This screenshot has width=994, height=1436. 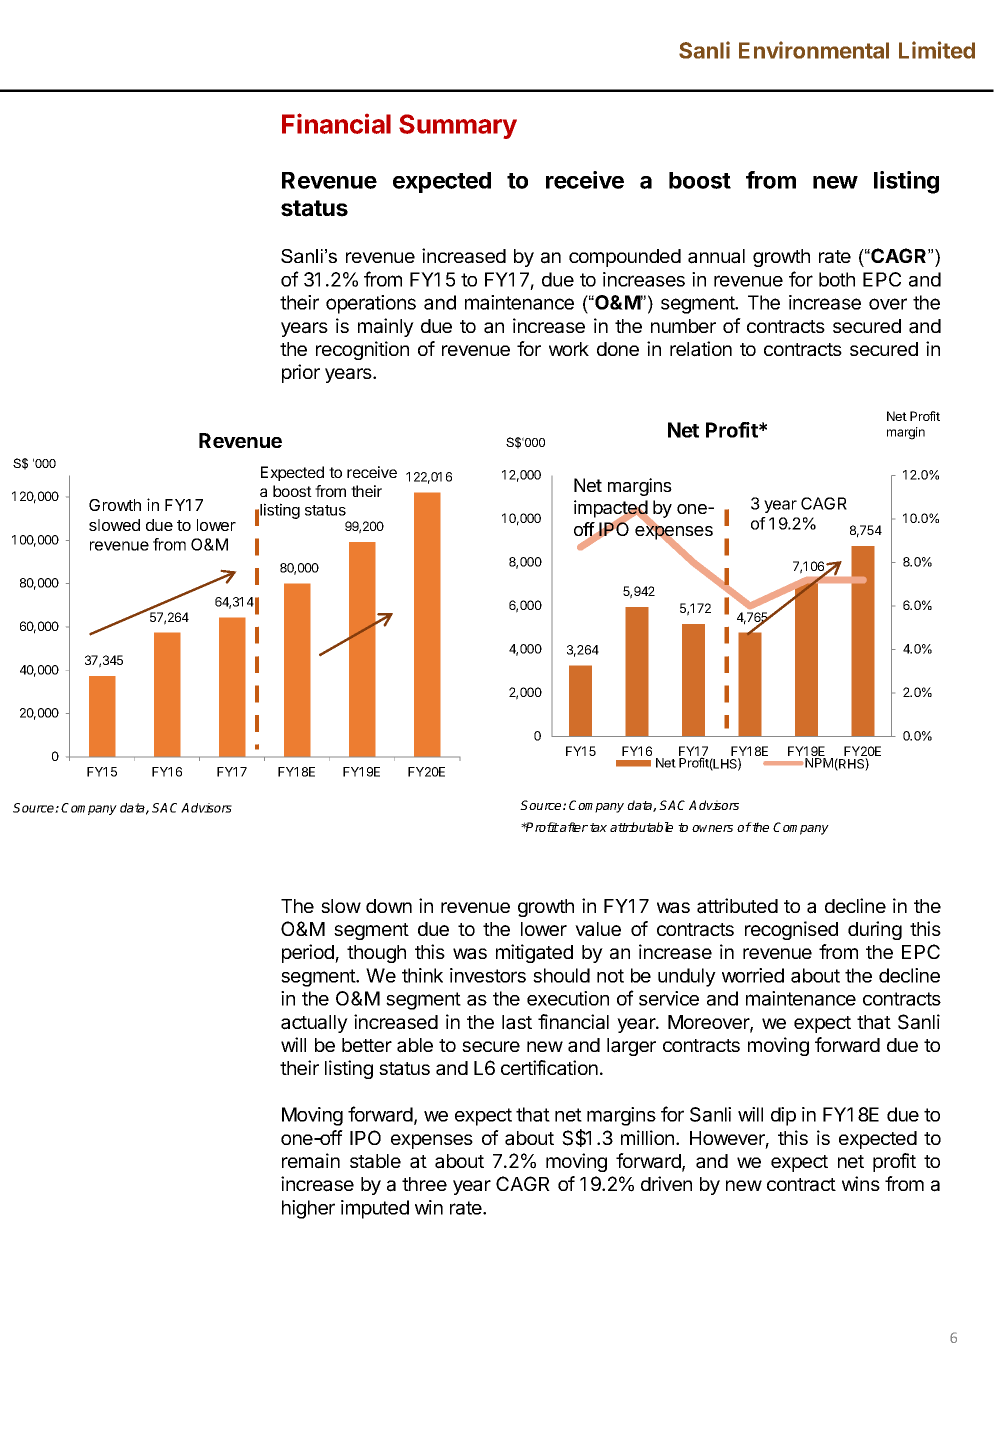 I want to click on not, so click(x=610, y=976).
